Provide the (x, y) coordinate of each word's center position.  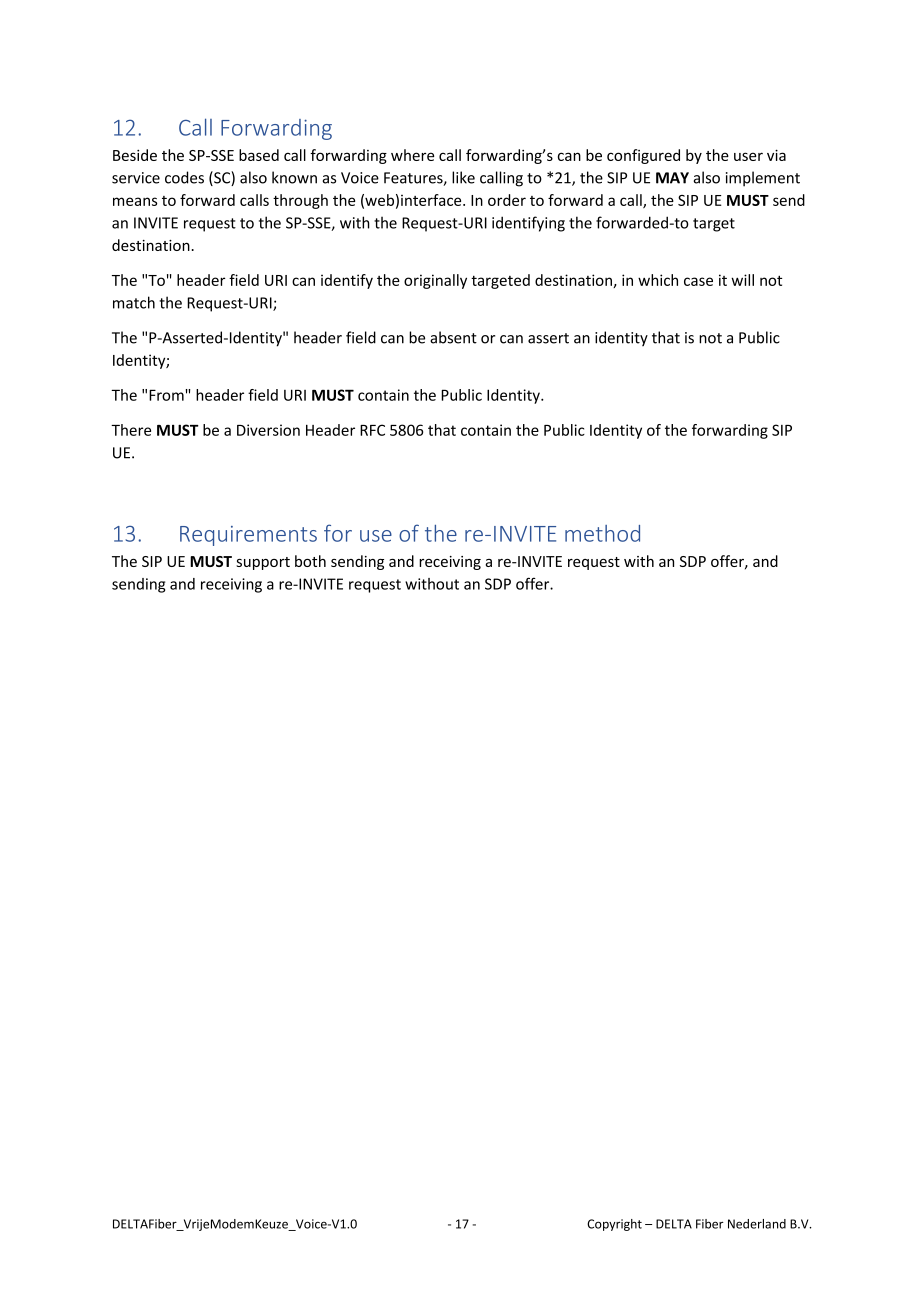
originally (435, 281)
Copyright (614, 1225)
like (463, 177)
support (263, 563)
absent (453, 337)
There (131, 430)
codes (184, 177)
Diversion (268, 430)
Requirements (248, 536)
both (310, 561)
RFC (372, 430)
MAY (672, 178)
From (166, 395)
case (698, 281)
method (602, 533)
